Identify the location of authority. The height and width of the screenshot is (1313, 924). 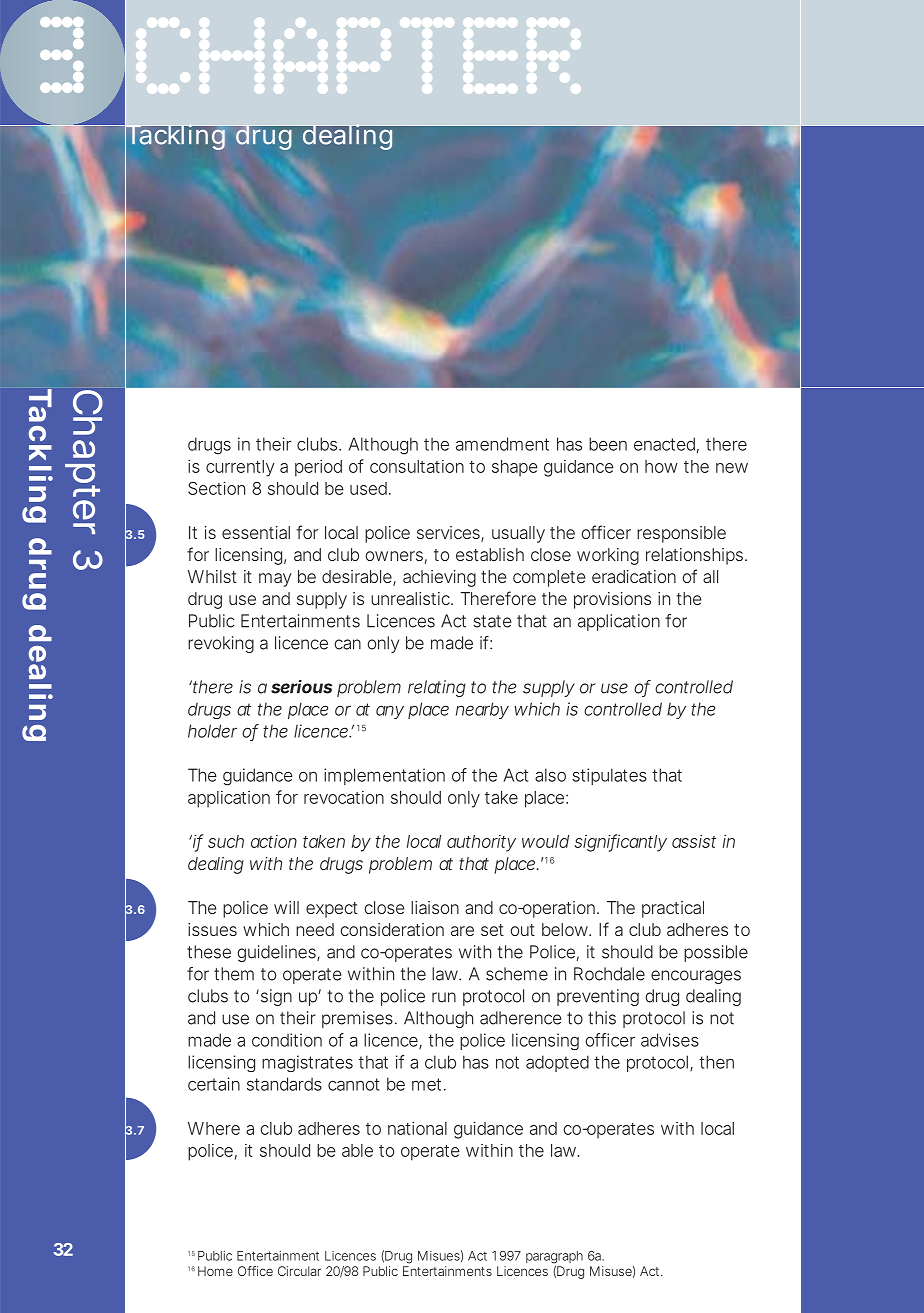
(481, 843).
